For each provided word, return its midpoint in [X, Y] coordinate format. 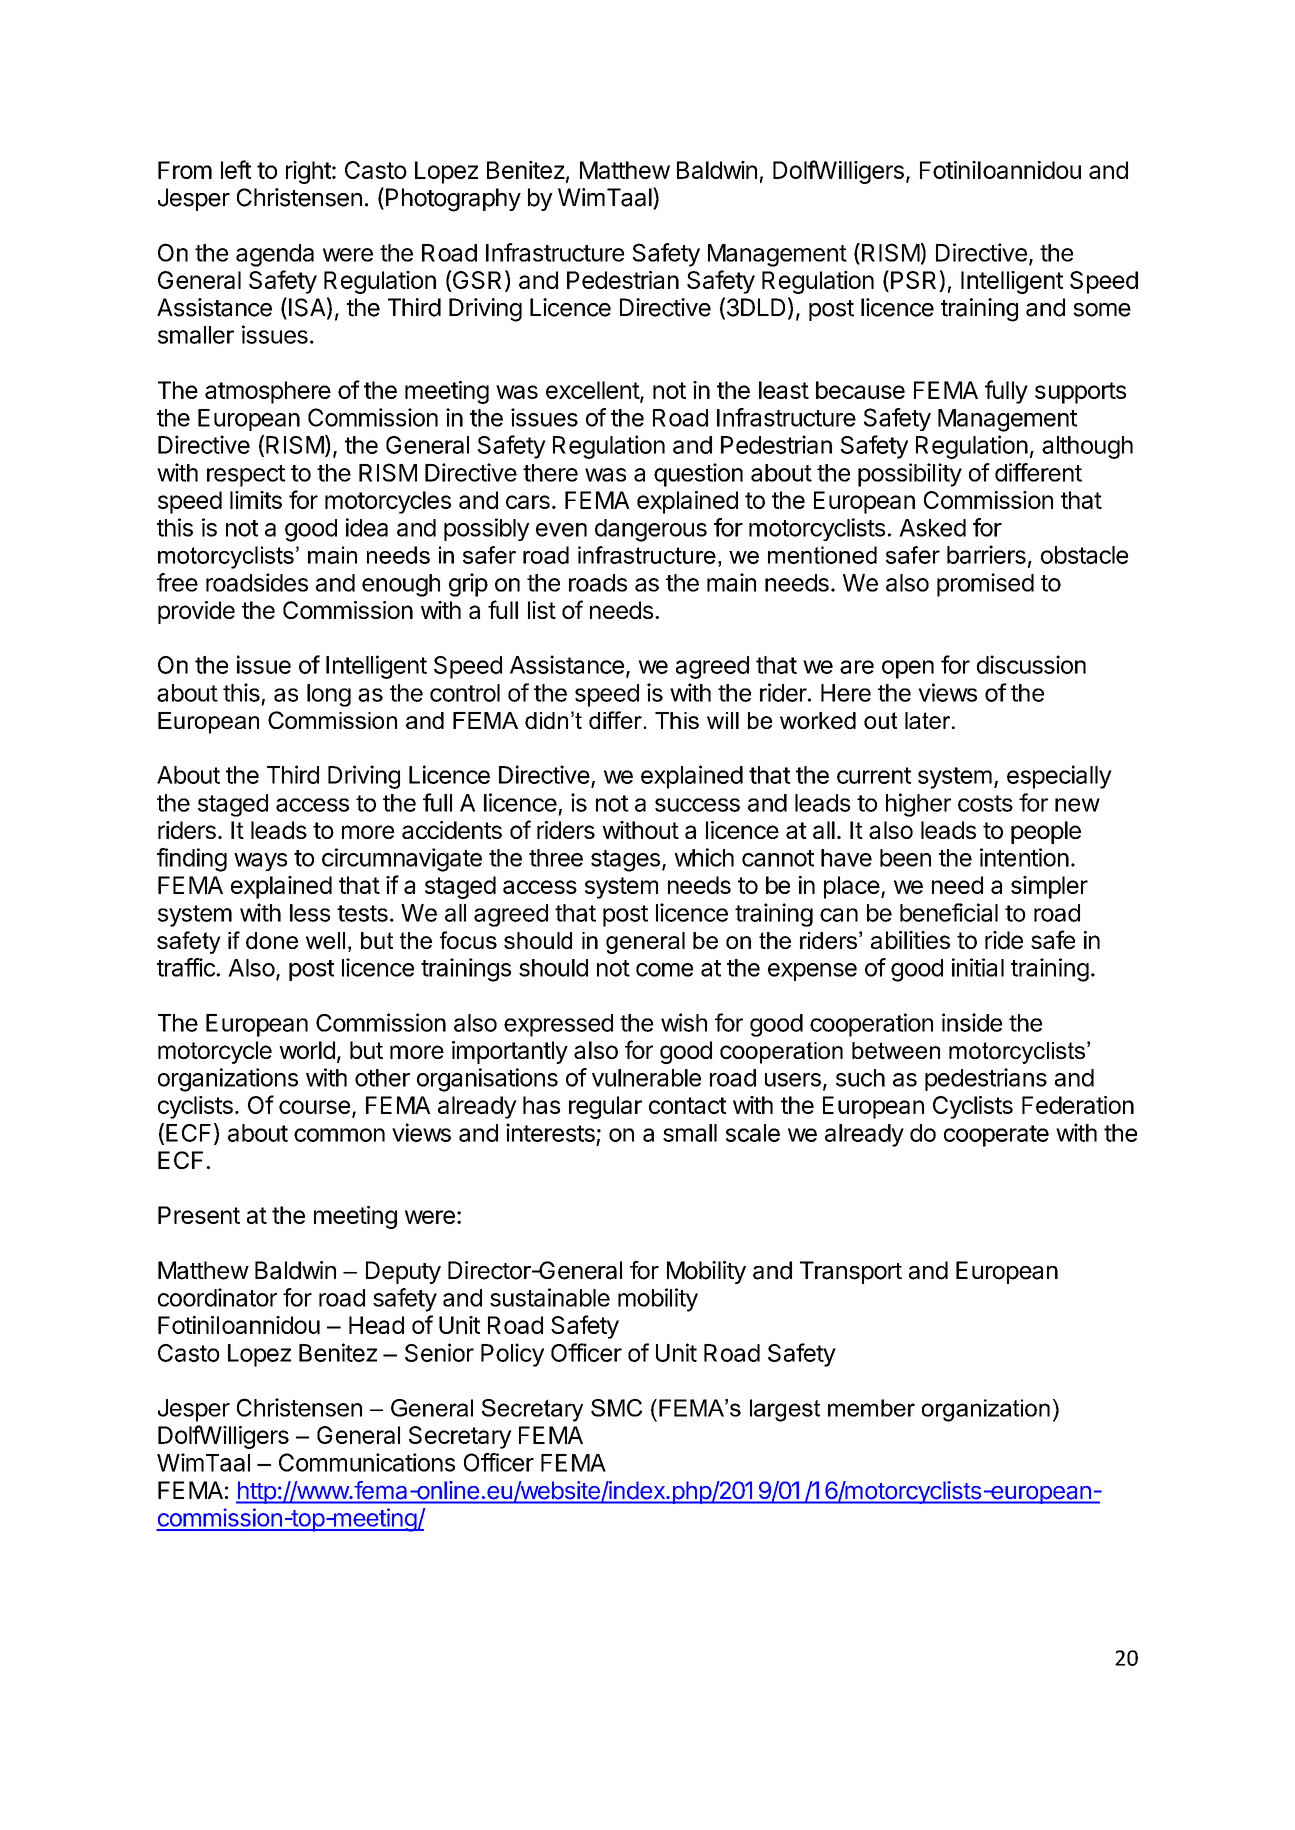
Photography [453, 200]
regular [605, 1107]
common [339, 1135]
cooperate [996, 1136]
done [272, 940]
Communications [367, 1462]
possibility [910, 475]
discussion [1031, 664]
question [698, 475]
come [664, 970]
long [329, 695]
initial [978, 967]
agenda [275, 255]
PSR [915, 281]
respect [246, 476]
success [697, 805]
